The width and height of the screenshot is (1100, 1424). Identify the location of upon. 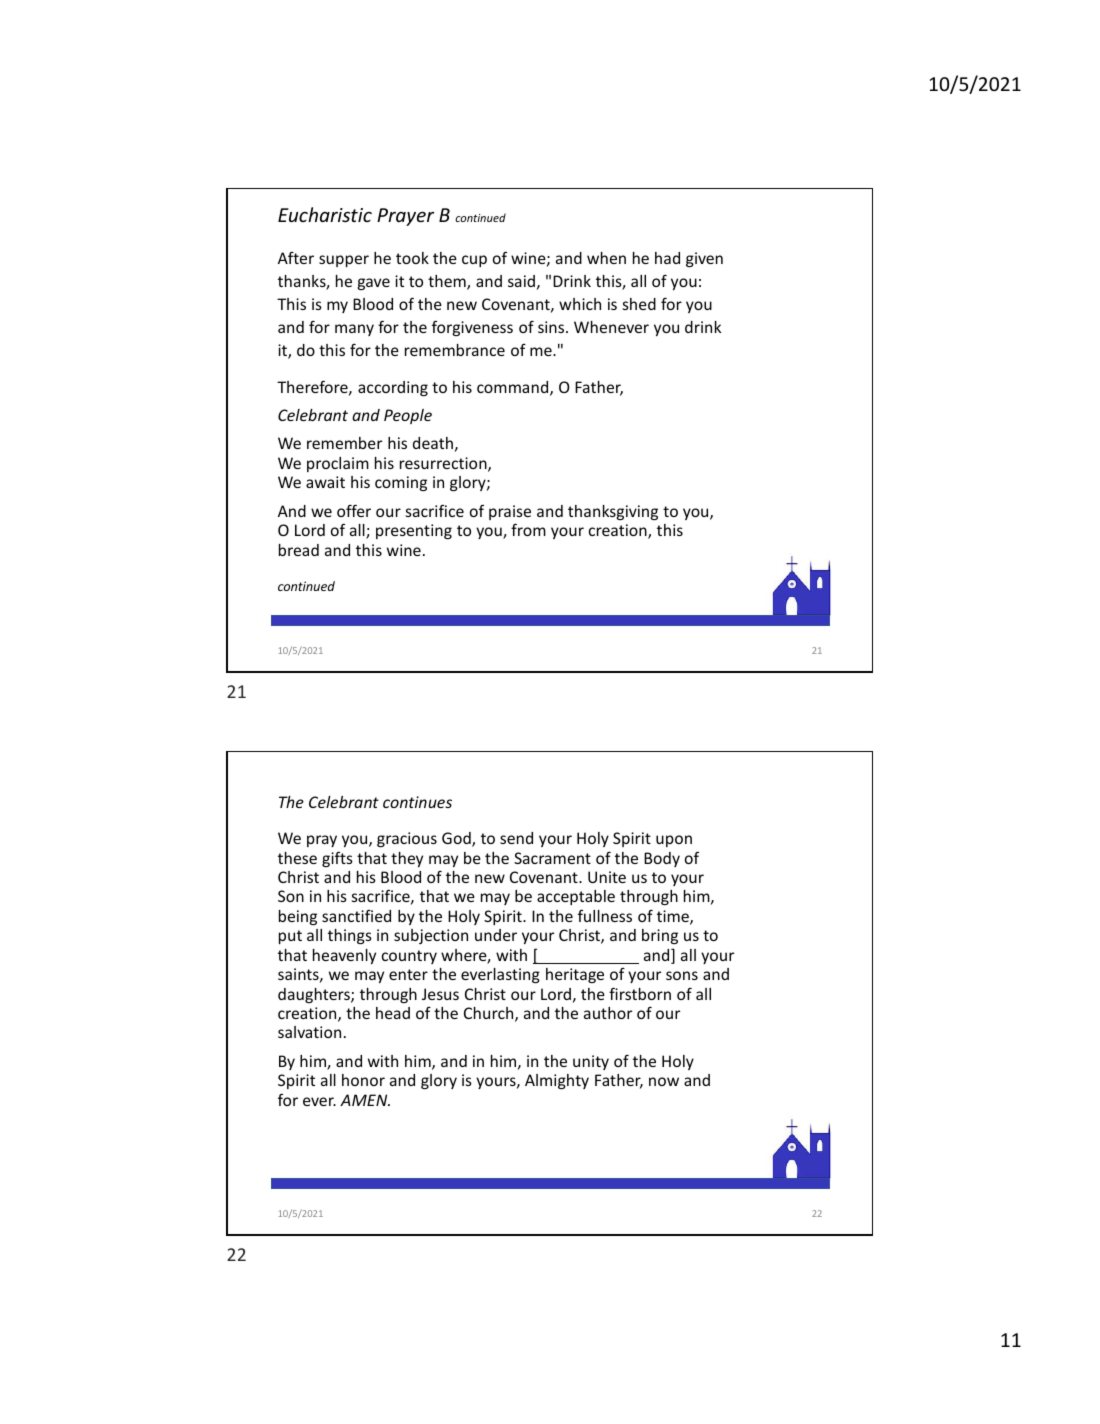
(674, 841).
